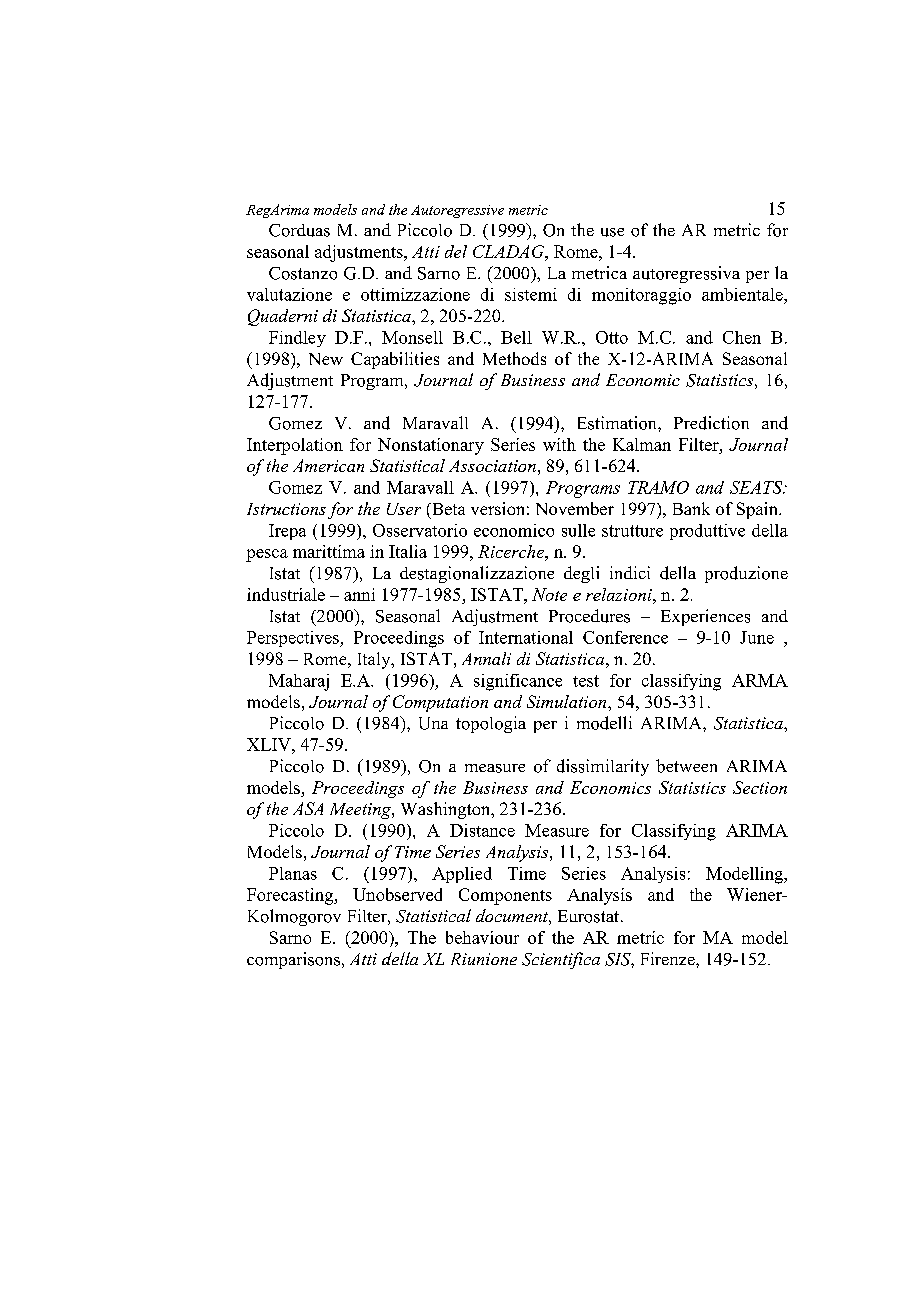 This screenshot has width=924, height=1308. Describe the element at coordinates (669, 958) in the screenshot. I see `Firenze` at that location.
